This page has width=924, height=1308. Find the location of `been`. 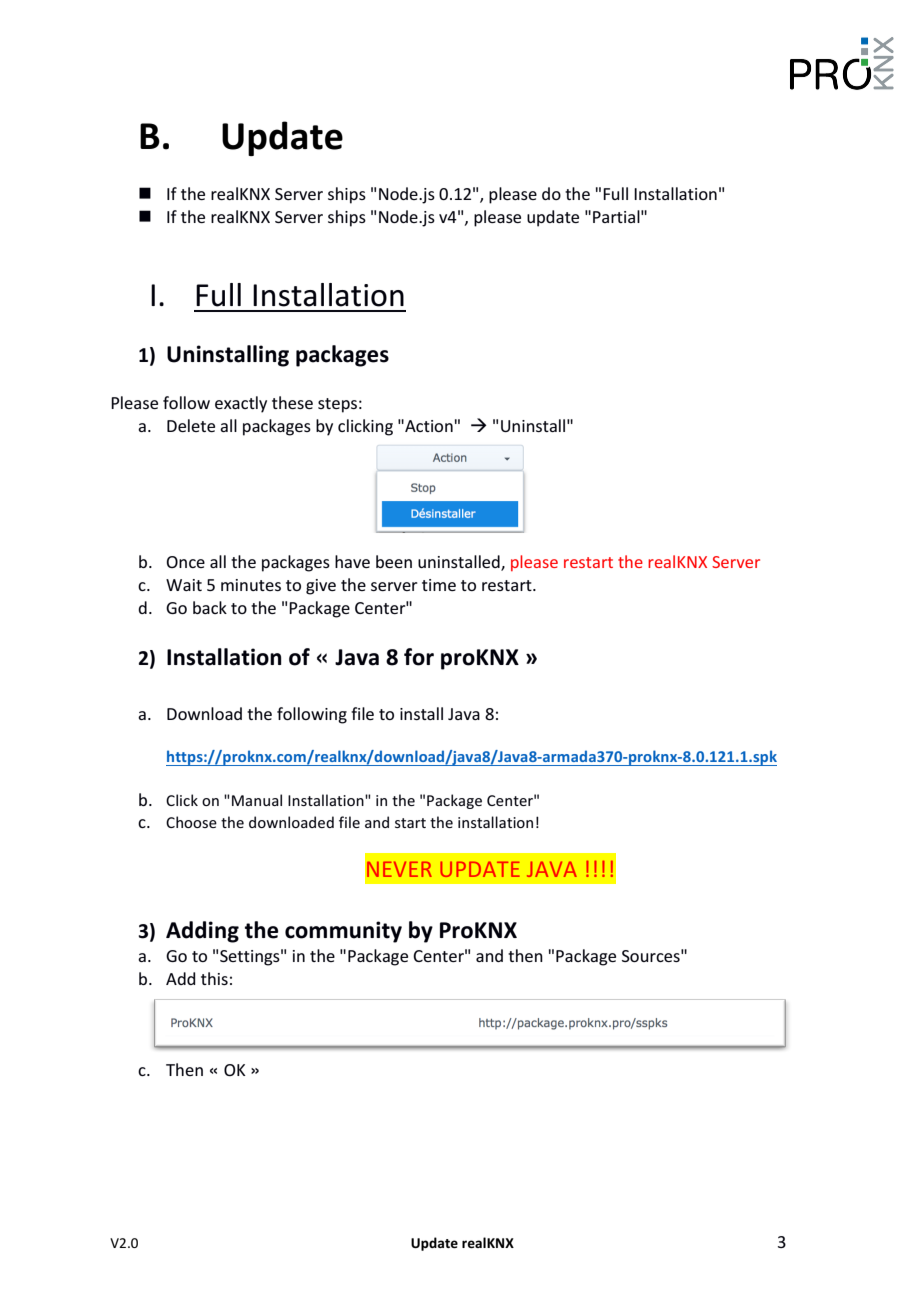

been is located at coordinates (394, 561).
